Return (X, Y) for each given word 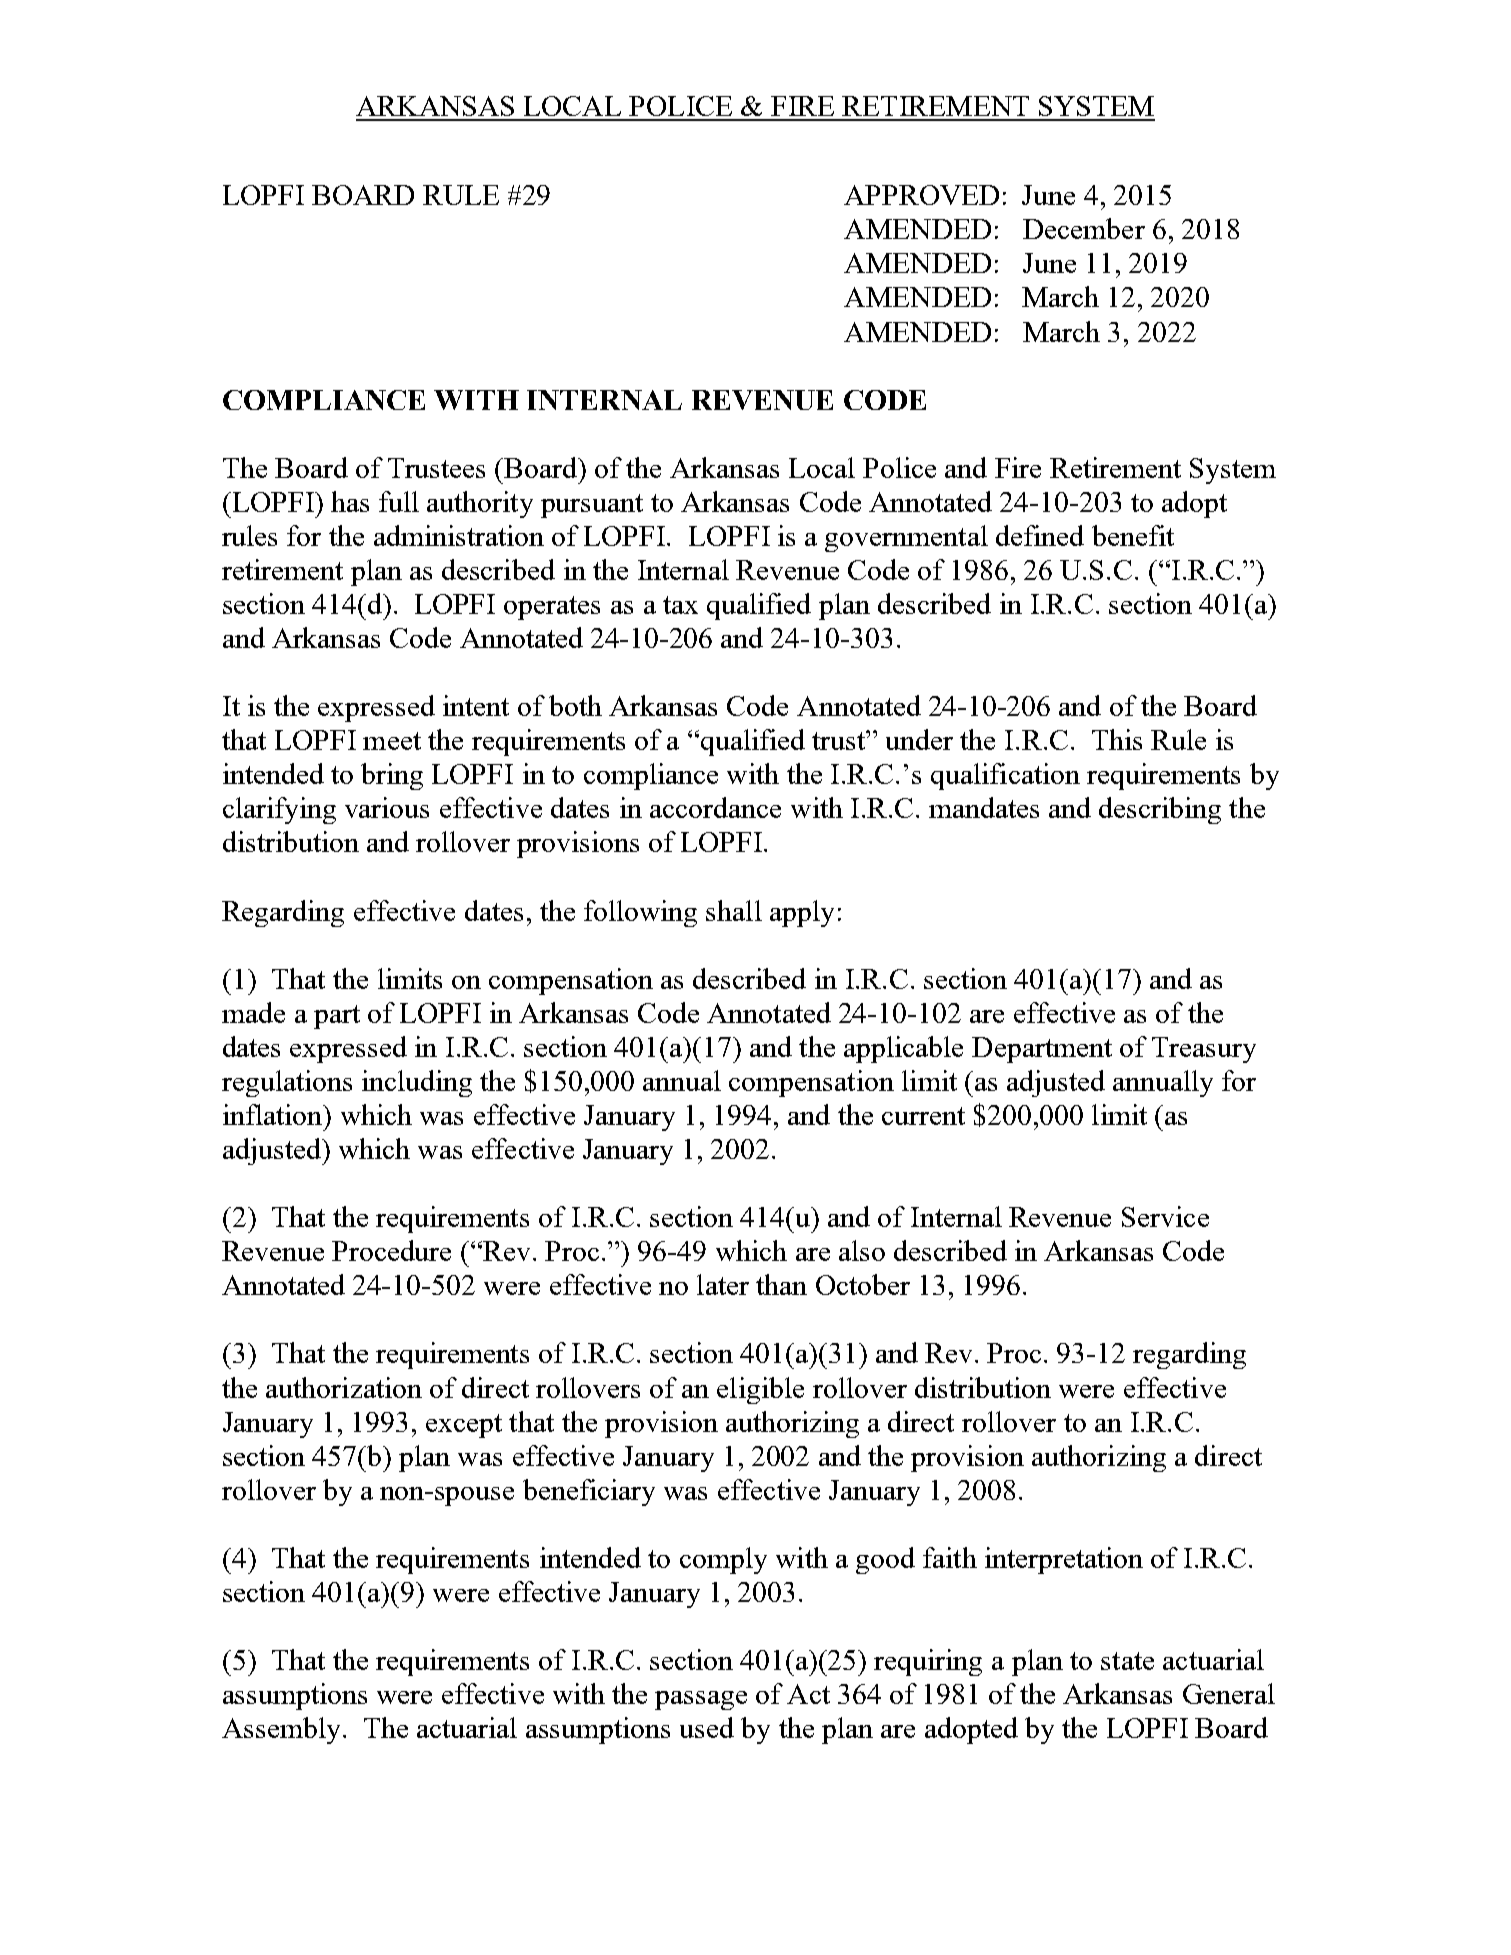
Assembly (281, 1730)
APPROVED (921, 195)
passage (701, 1700)
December (1084, 228)
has (350, 501)
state (1127, 1661)
